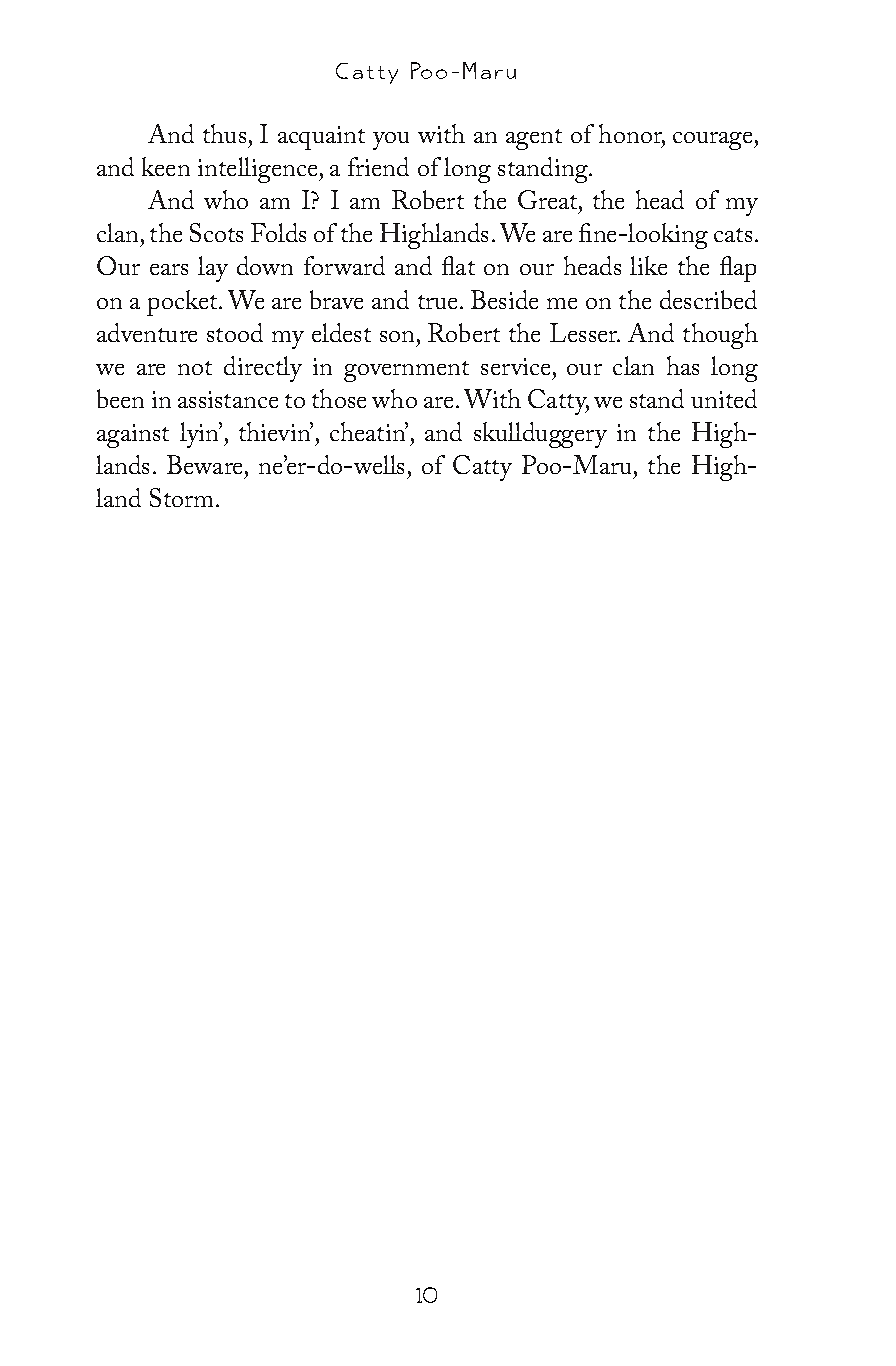 The height and width of the screenshot is (1366, 896). I want to click on lyin, so click(201, 435).
